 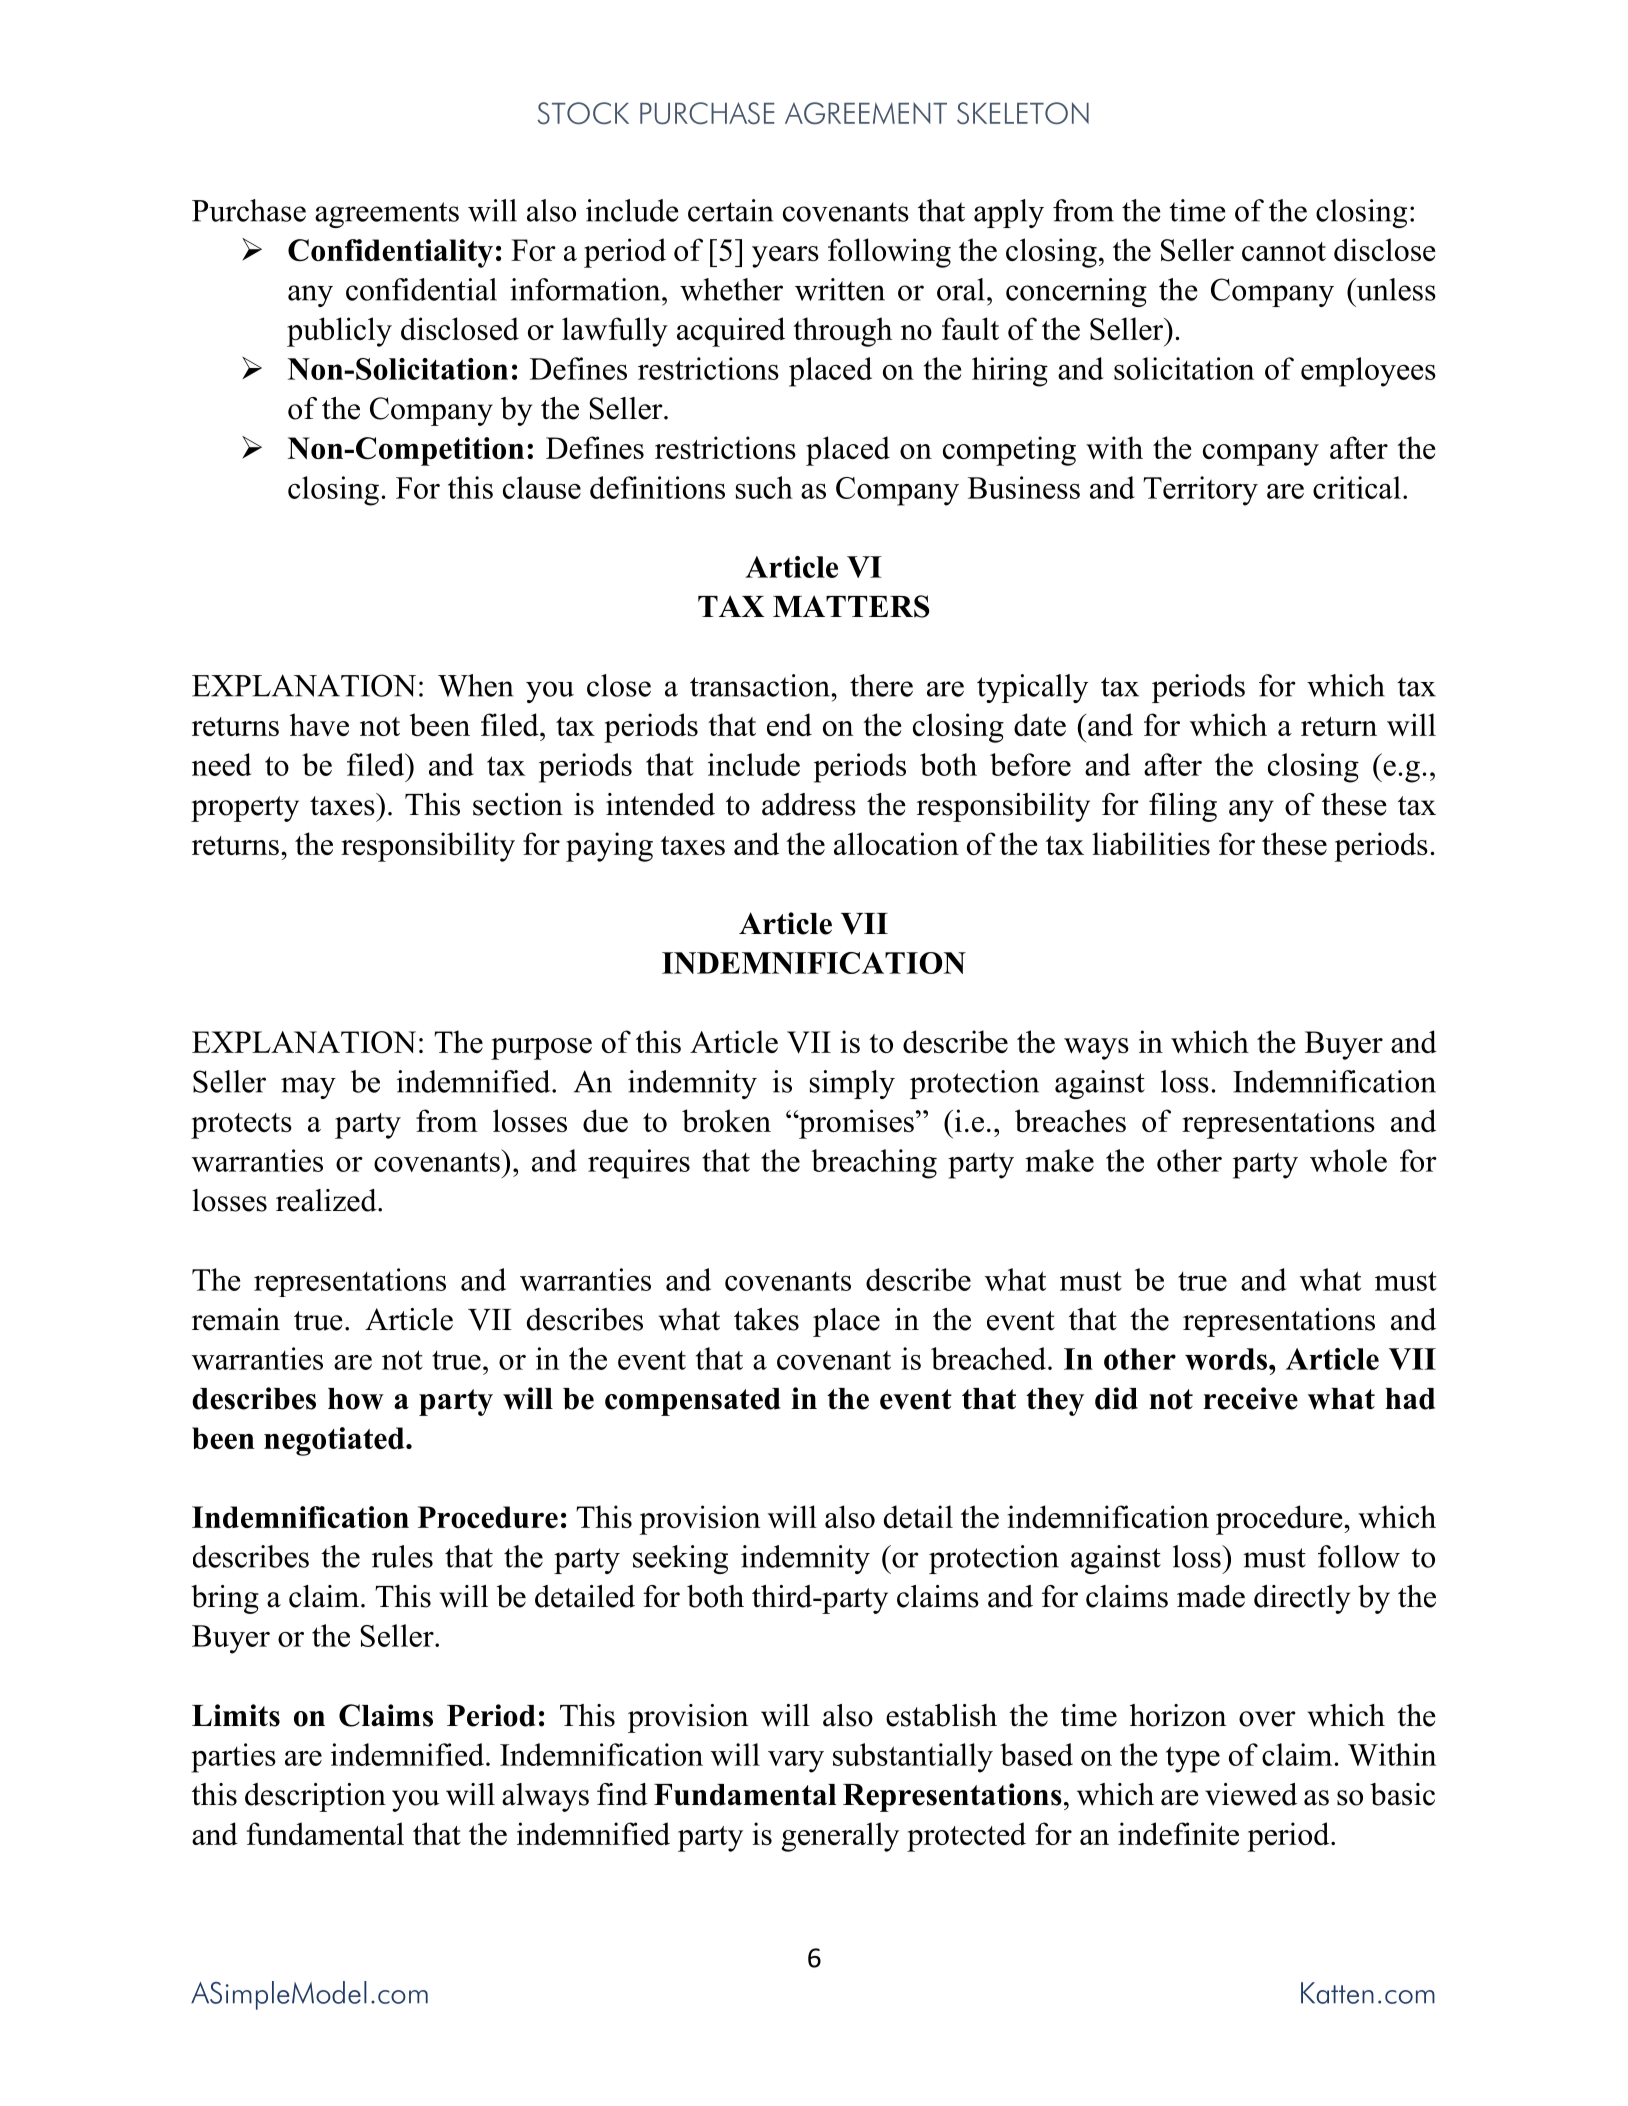 I want to click on cannot, so click(x=1284, y=251).
